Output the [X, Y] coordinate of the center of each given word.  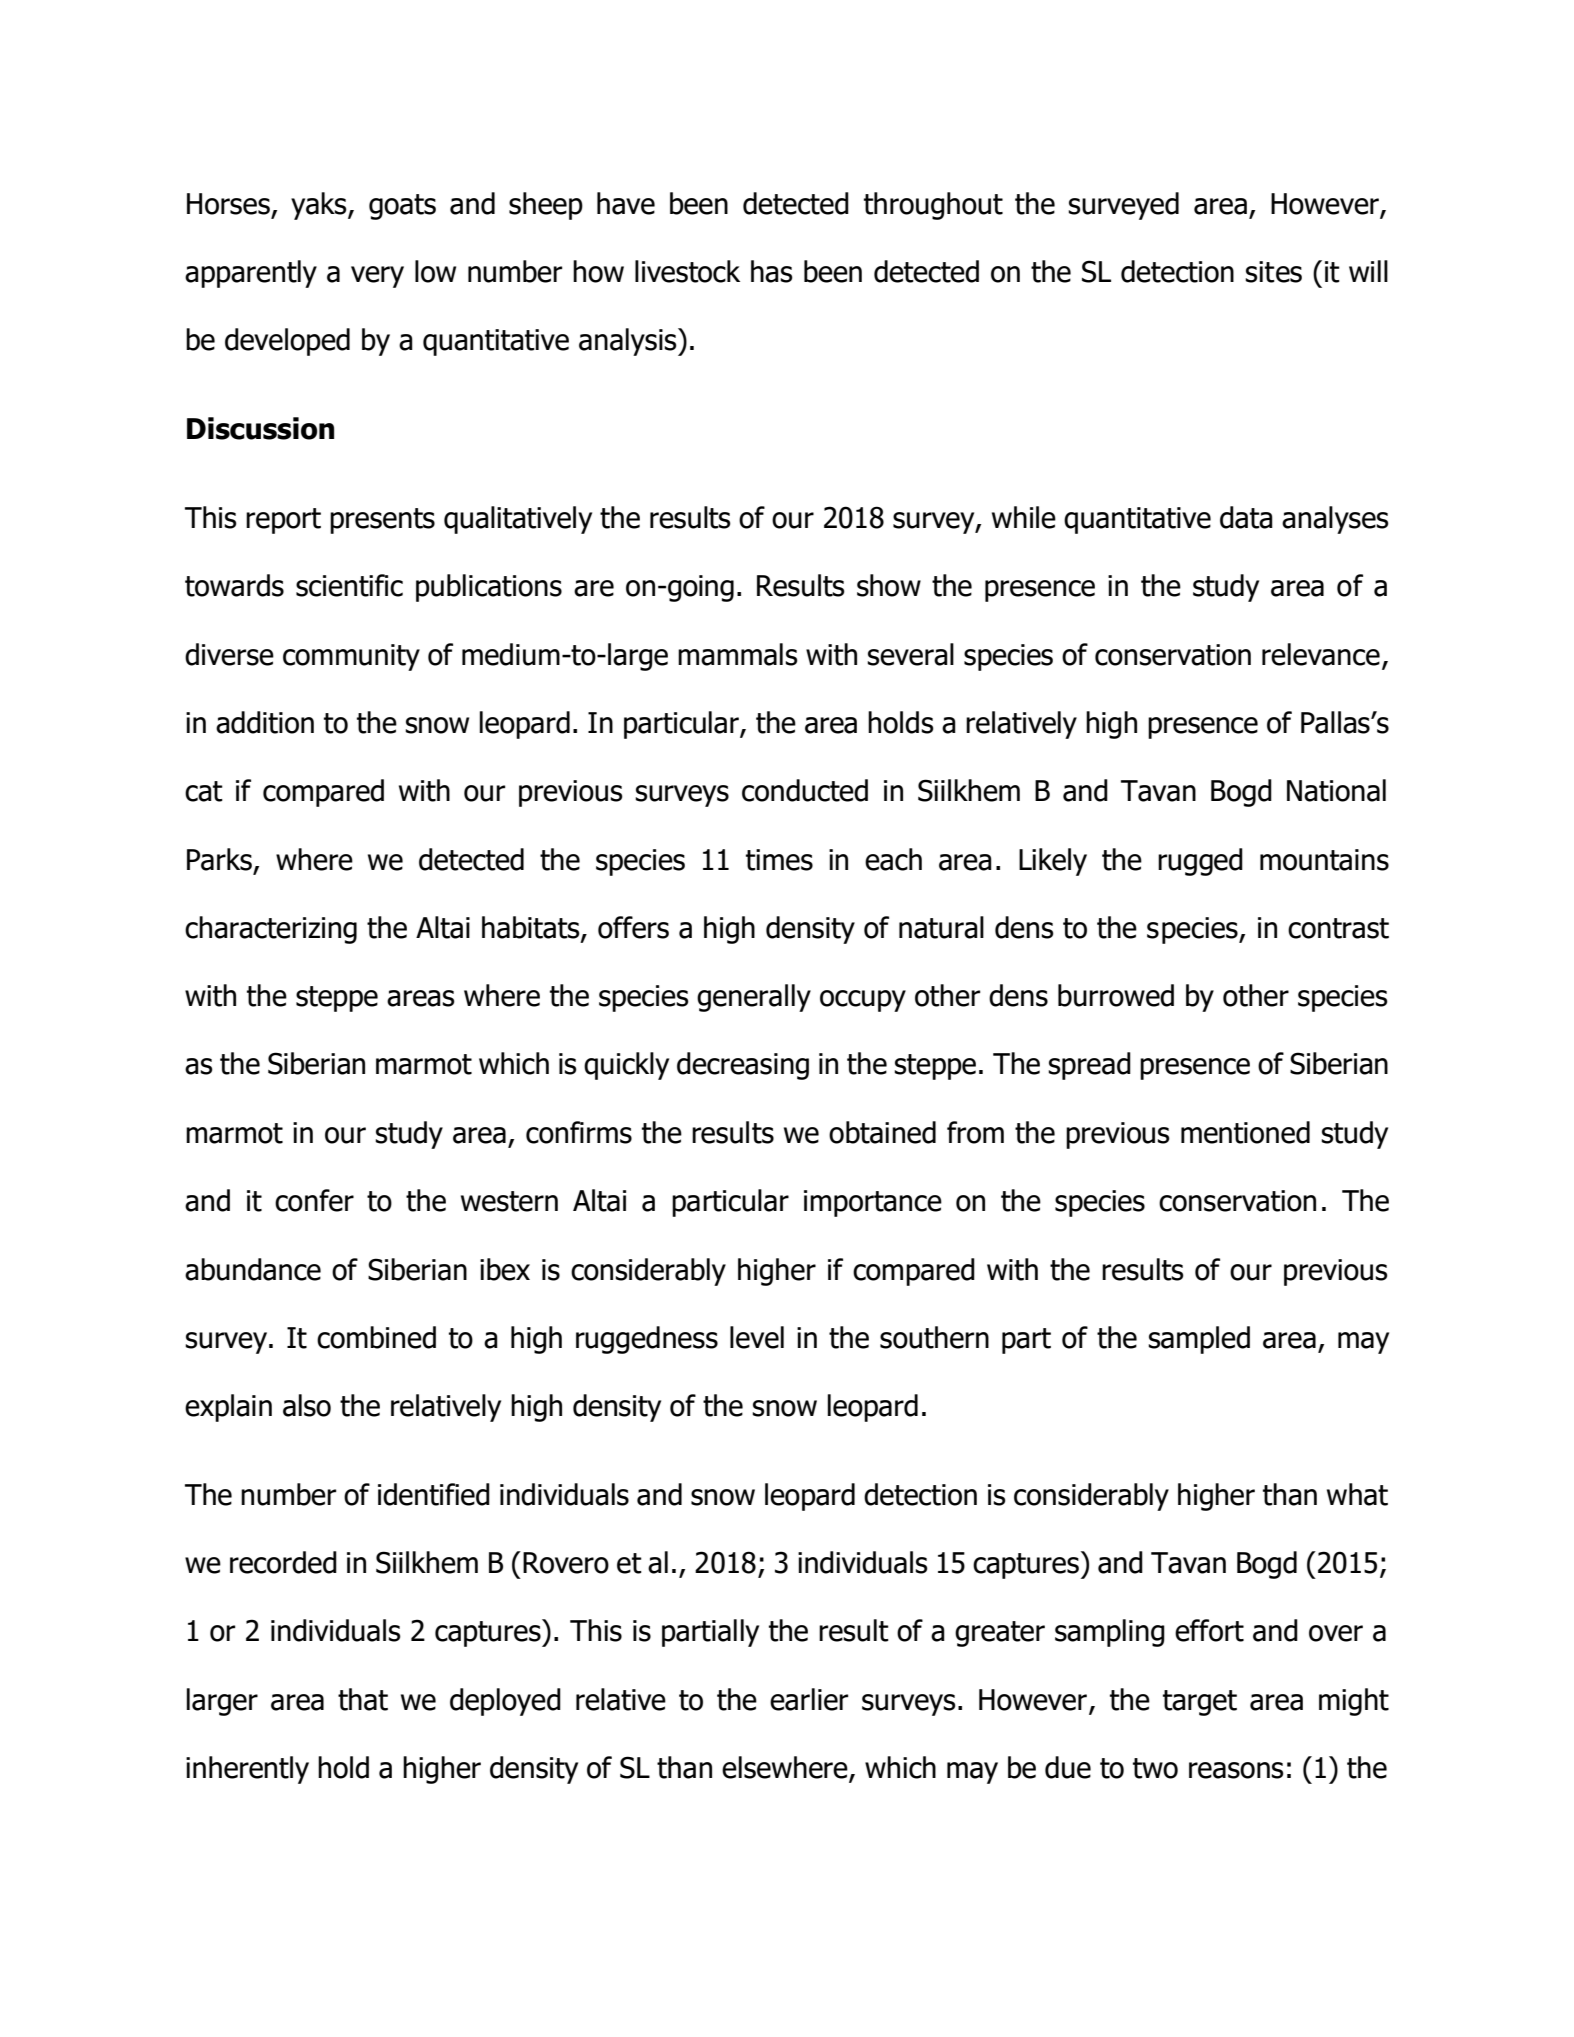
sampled [1199, 1340]
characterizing [271, 930]
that [363, 1699]
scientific [349, 585]
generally [754, 998]
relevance [1321, 654]
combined [376, 1337]
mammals [738, 654]
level [757, 1337]
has [772, 271]
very [377, 277]
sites [1273, 272]
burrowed [1116, 995]
